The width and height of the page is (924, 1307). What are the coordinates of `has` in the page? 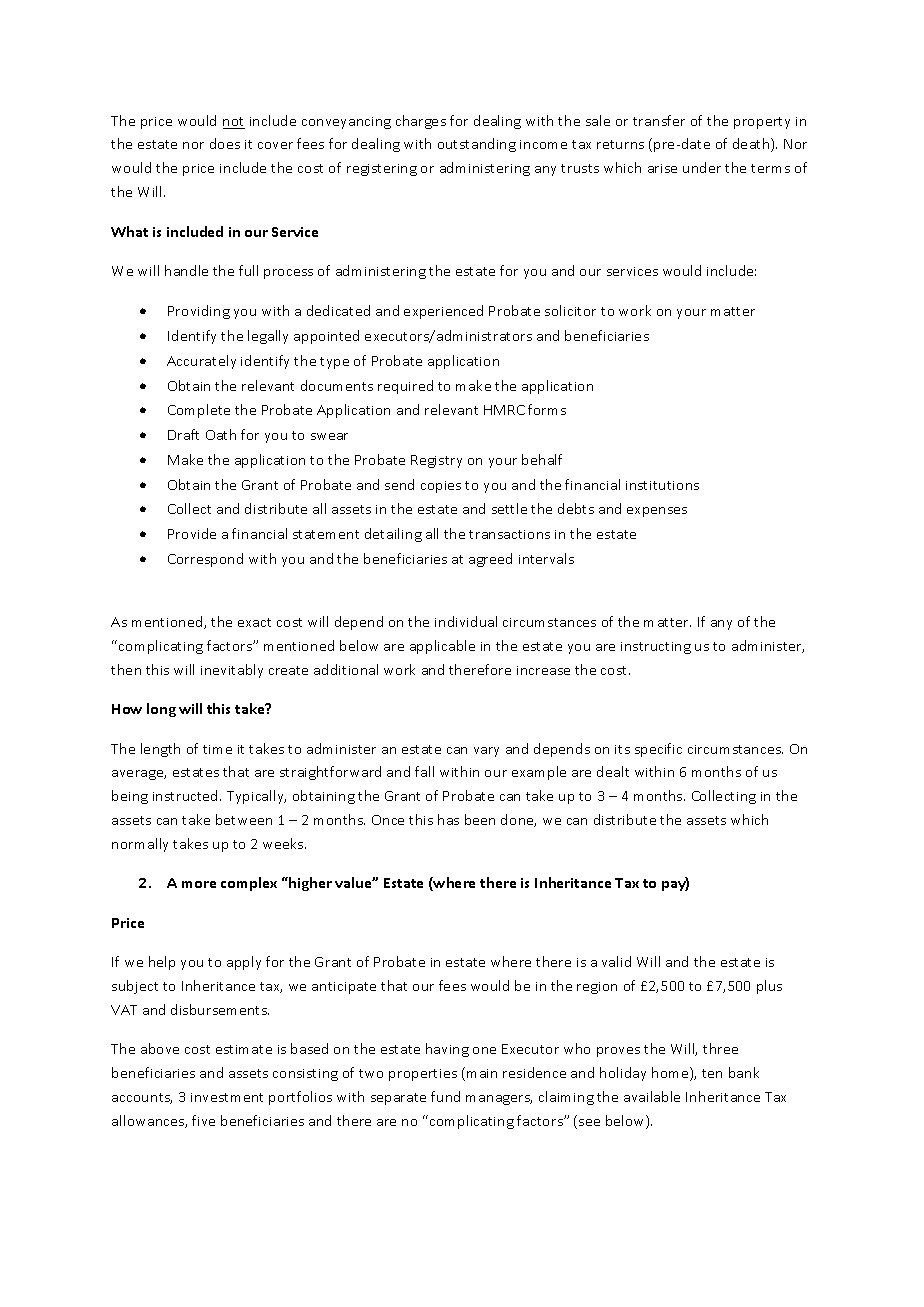 It's located at (448, 819).
